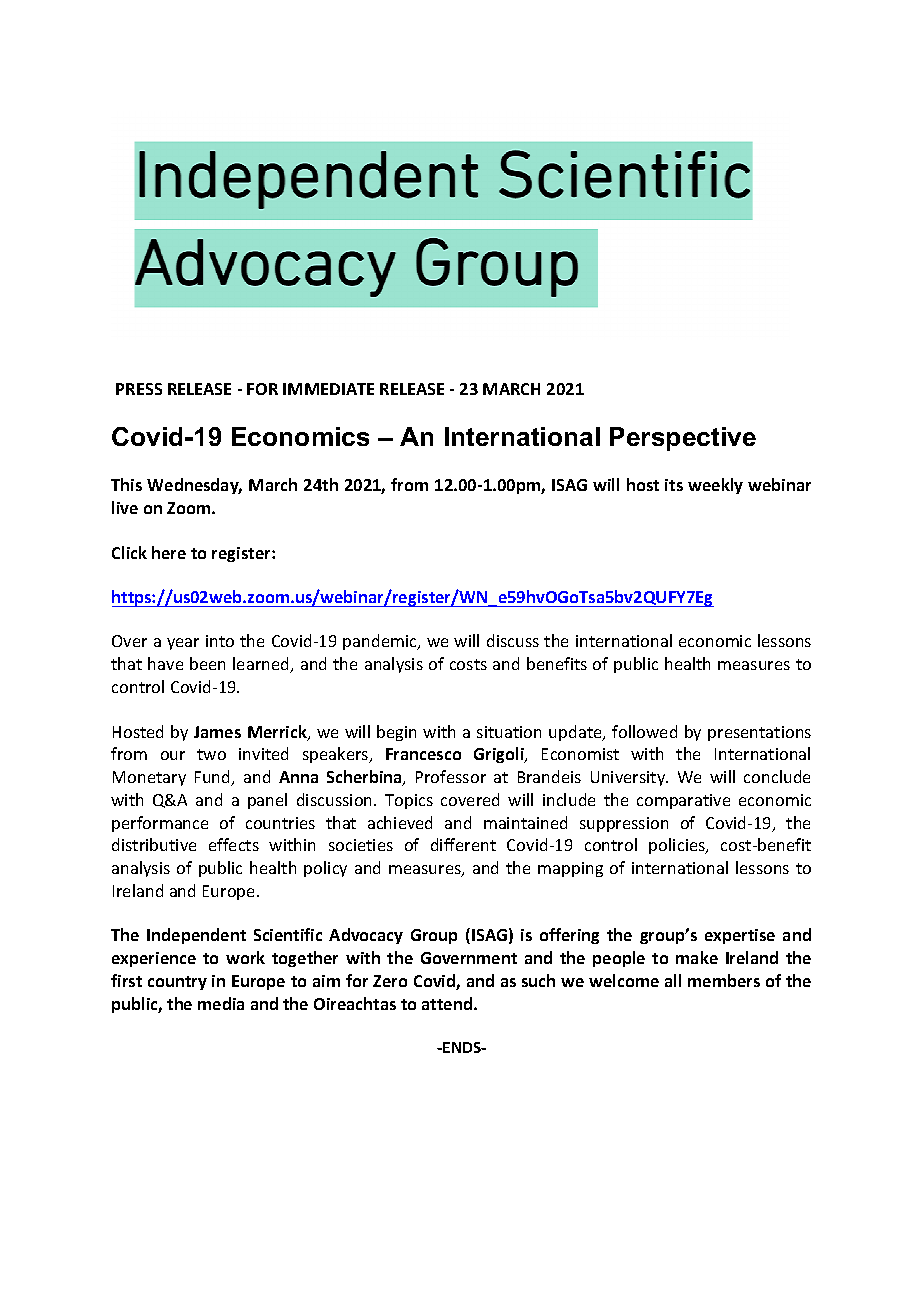  What do you see at coordinates (409, 801) in the document?
I see `Topics` at bounding box center [409, 801].
